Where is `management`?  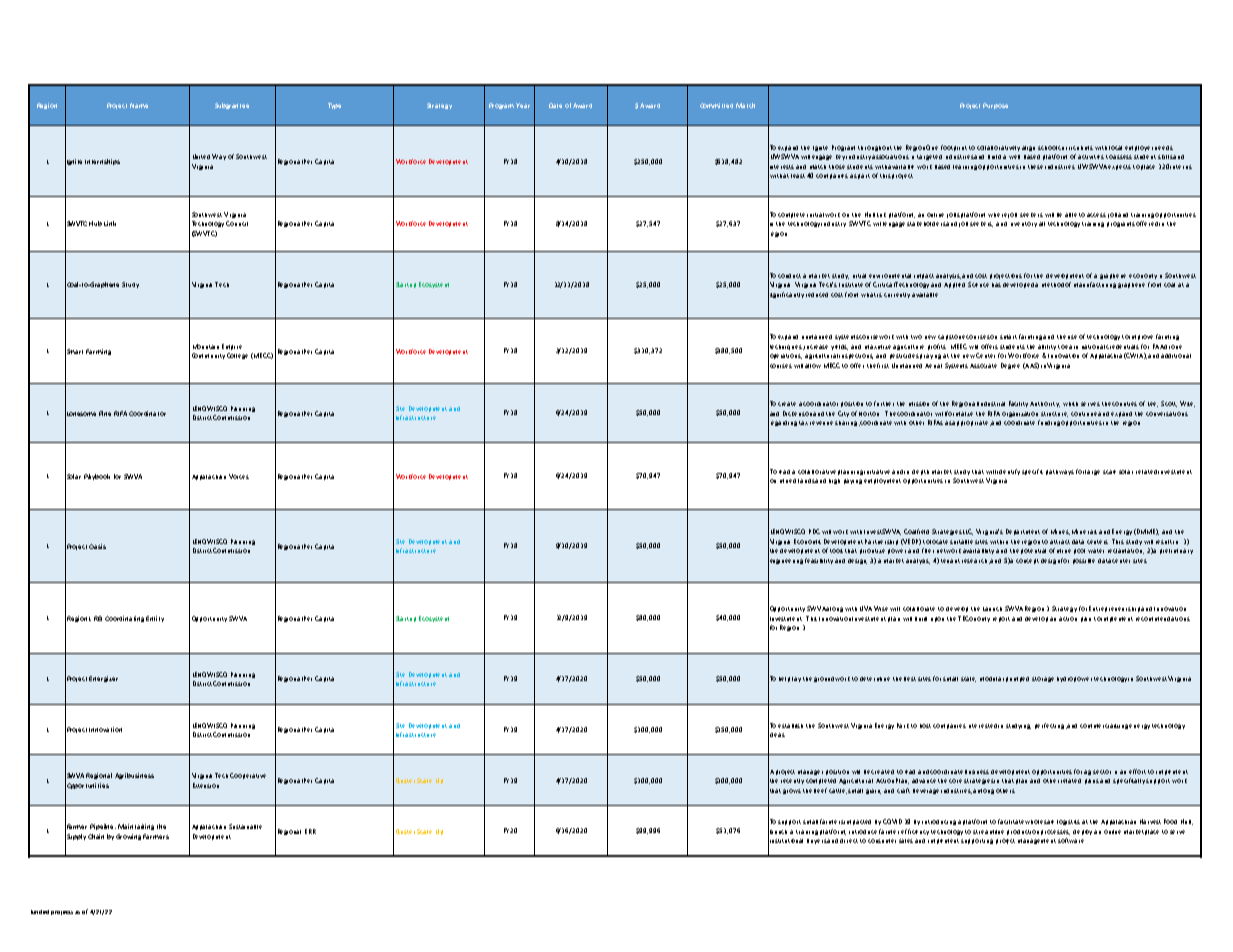
management is located at coordinates (1037, 841).
